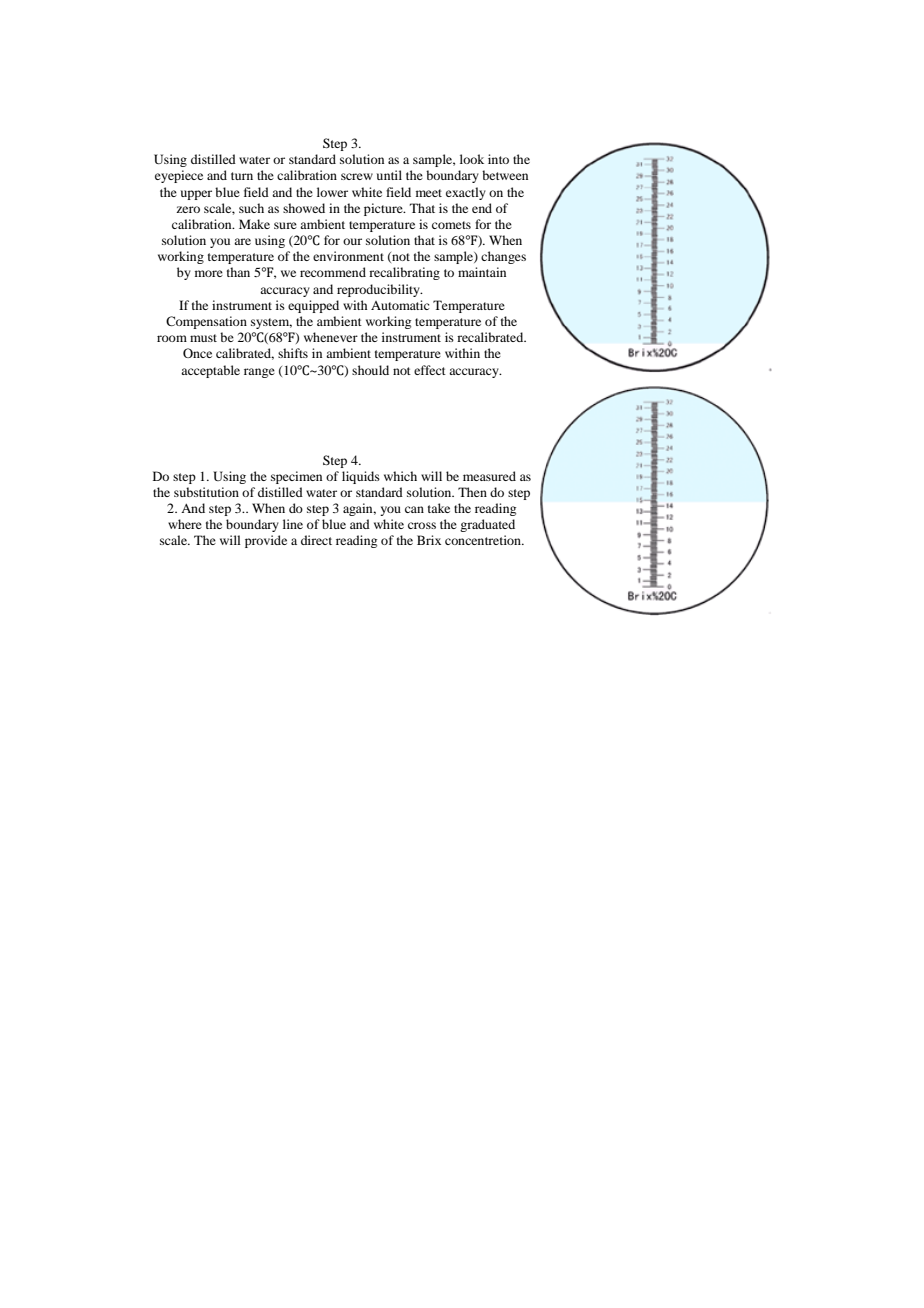 The height and width of the screenshot is (1308, 924). Describe the element at coordinates (451, 225) in the screenshot. I see `comets` at that location.
